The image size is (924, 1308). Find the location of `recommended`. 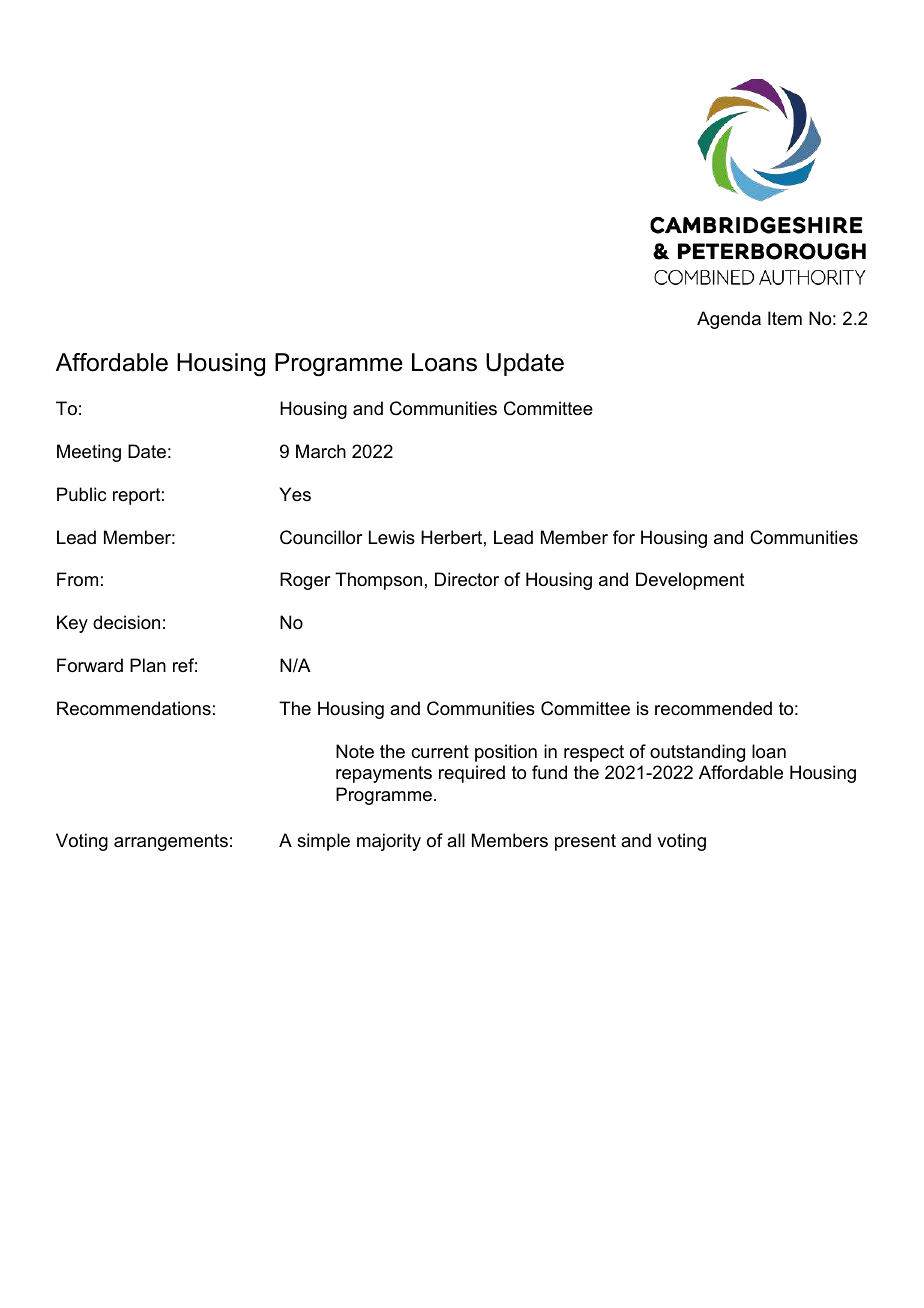

recommended is located at coordinates (713, 708).
